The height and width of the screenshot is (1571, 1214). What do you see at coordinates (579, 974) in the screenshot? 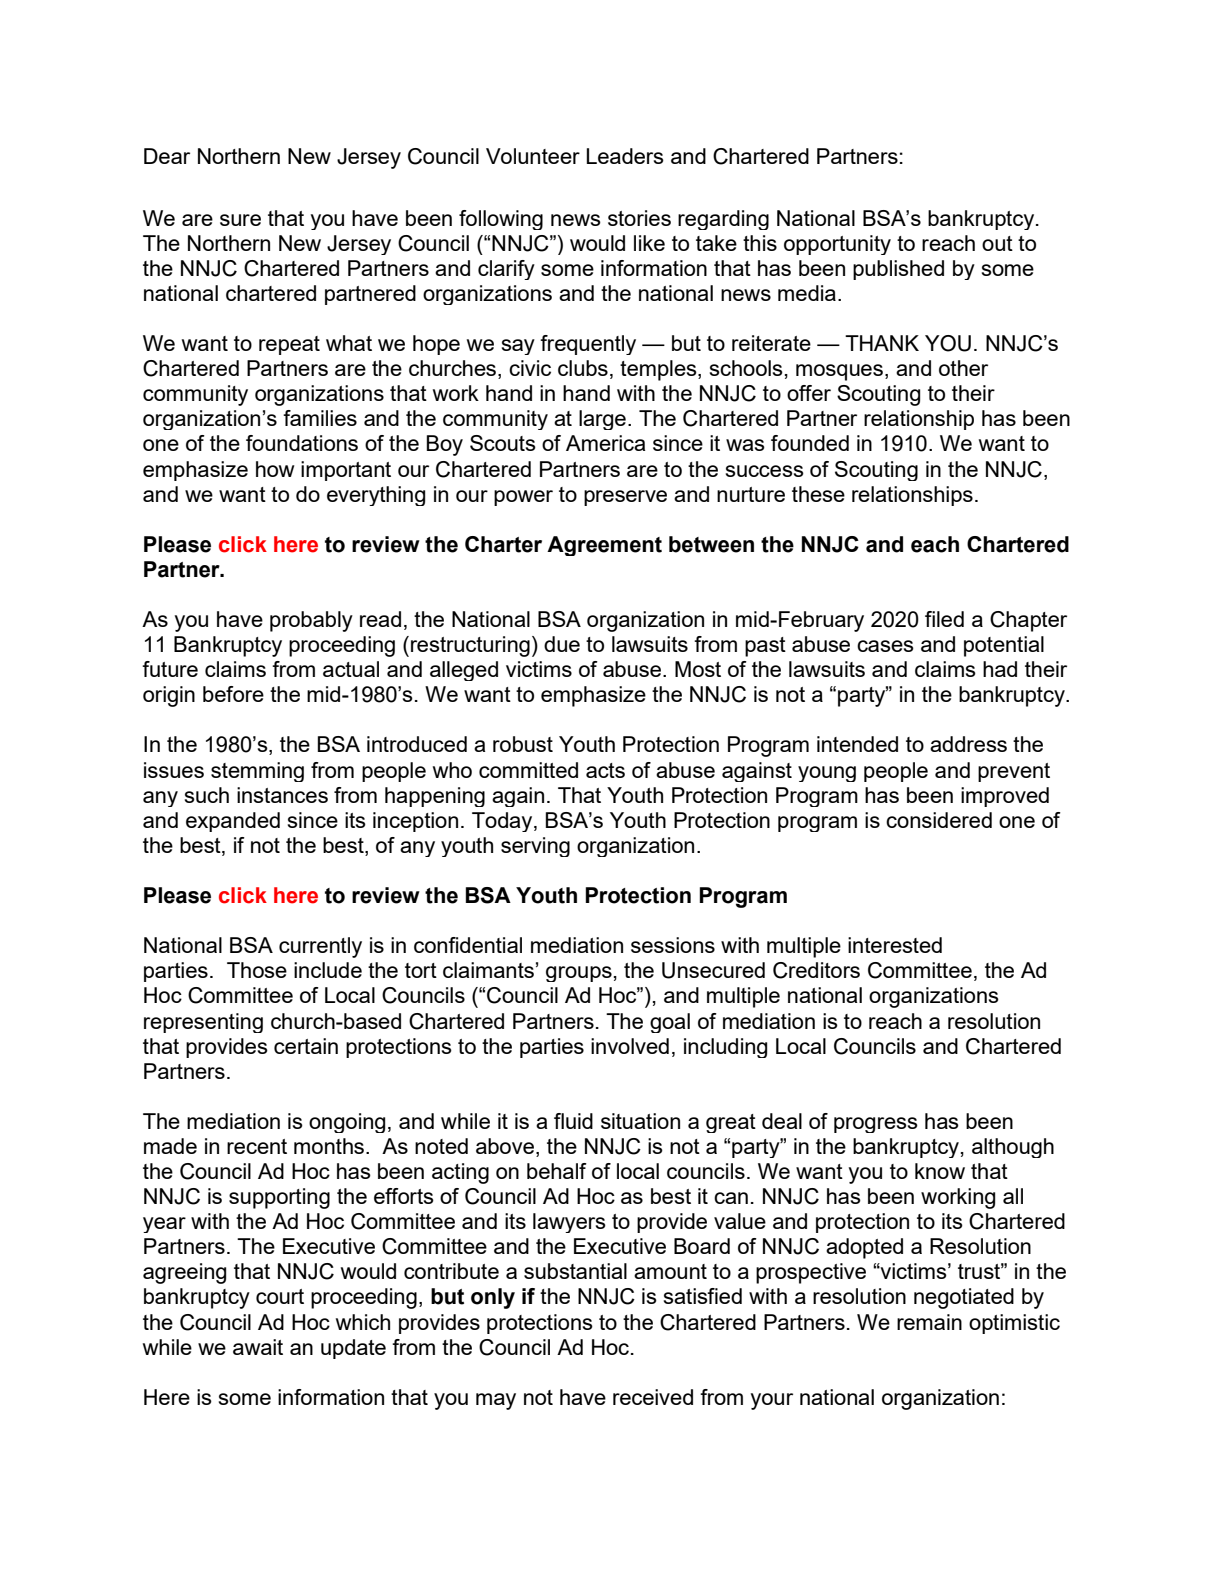
I see `groups` at bounding box center [579, 974].
